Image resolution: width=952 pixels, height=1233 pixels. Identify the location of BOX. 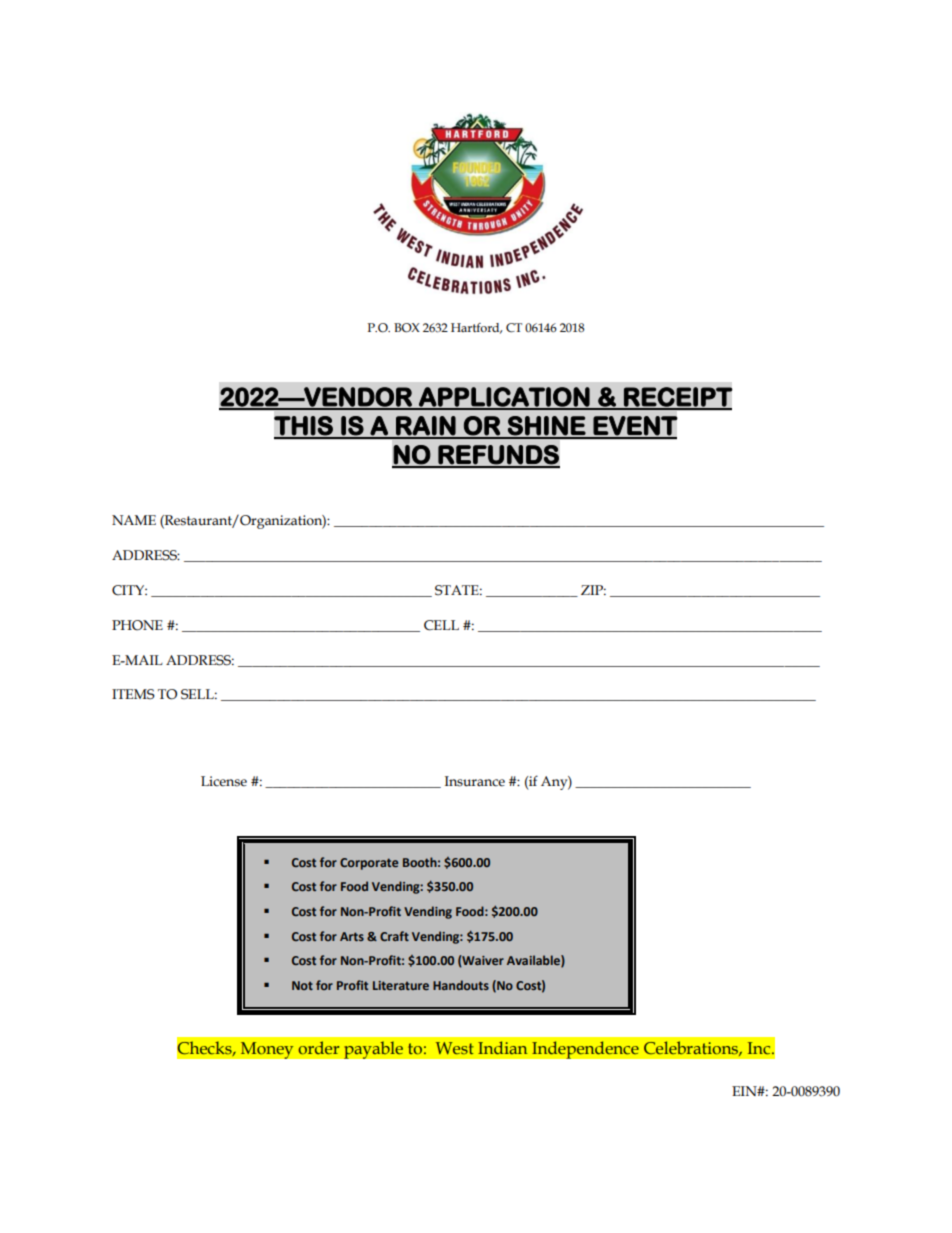
(407, 328).
